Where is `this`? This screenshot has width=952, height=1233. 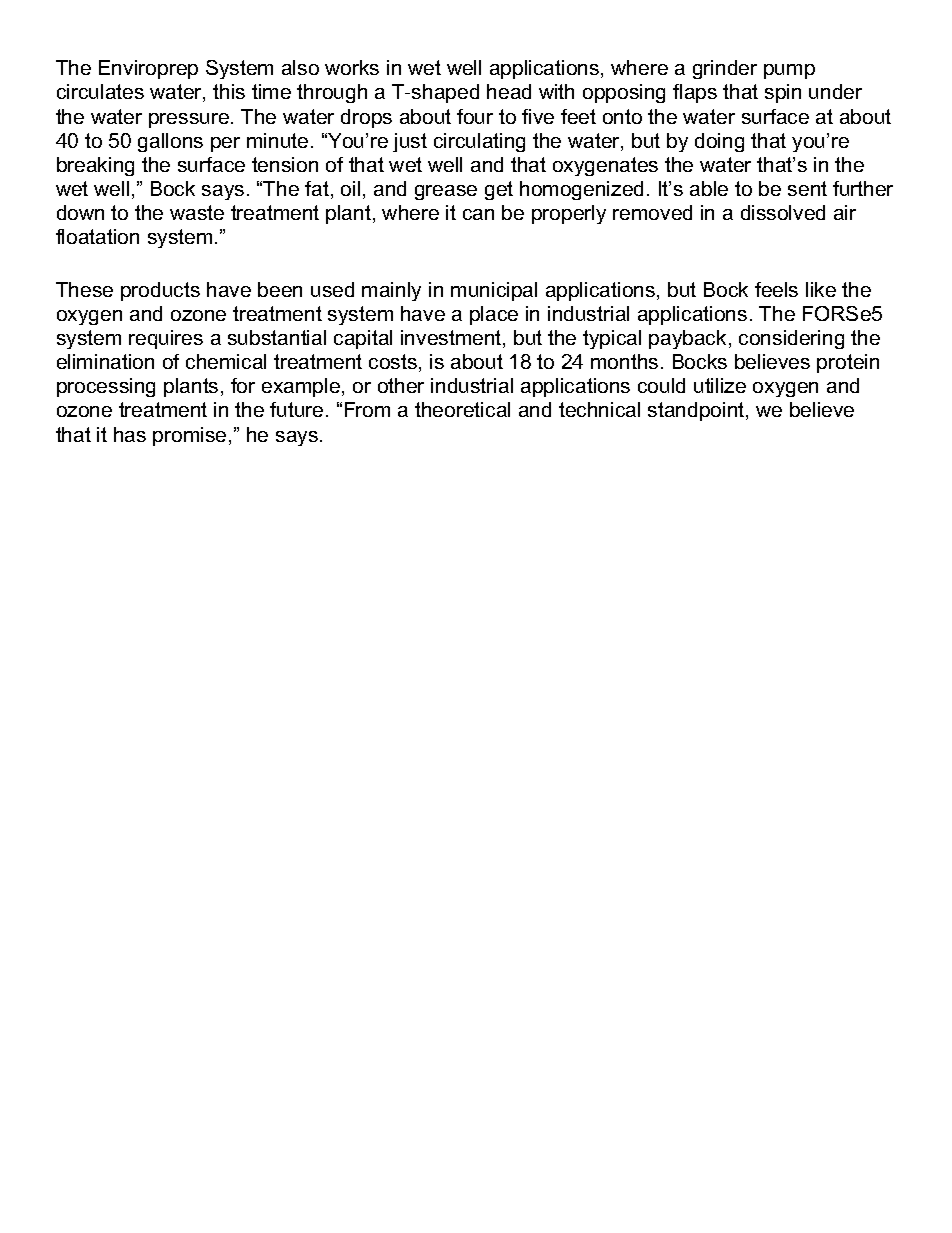 this is located at coordinates (229, 91).
